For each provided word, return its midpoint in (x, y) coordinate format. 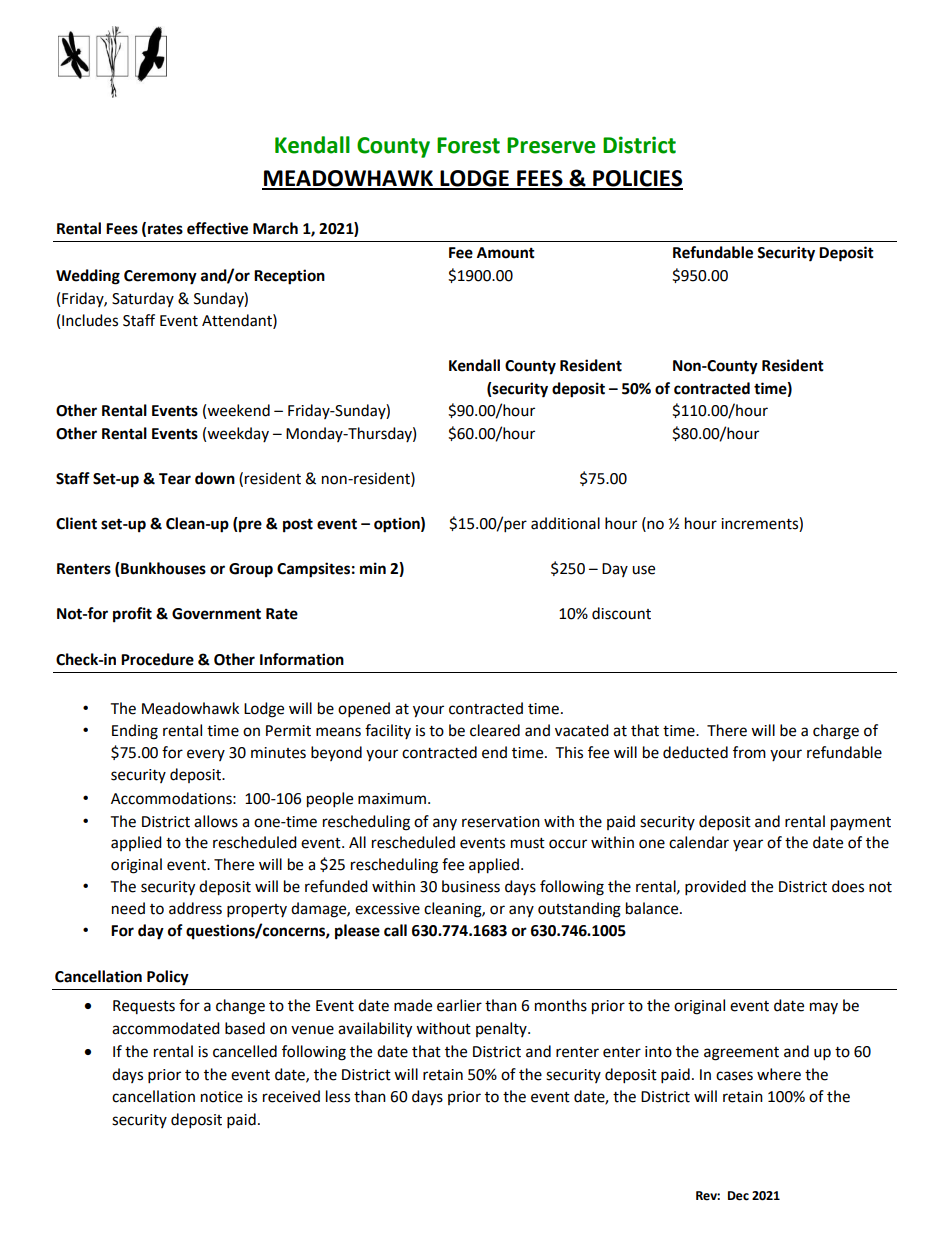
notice (222, 1097)
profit (132, 615)
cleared (495, 730)
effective (217, 228)
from (749, 752)
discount (621, 613)
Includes (90, 320)
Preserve (551, 145)
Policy (168, 978)
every (206, 755)
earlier (459, 1005)
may (824, 1008)
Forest (468, 145)
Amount (506, 253)
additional (565, 523)
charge (836, 732)
